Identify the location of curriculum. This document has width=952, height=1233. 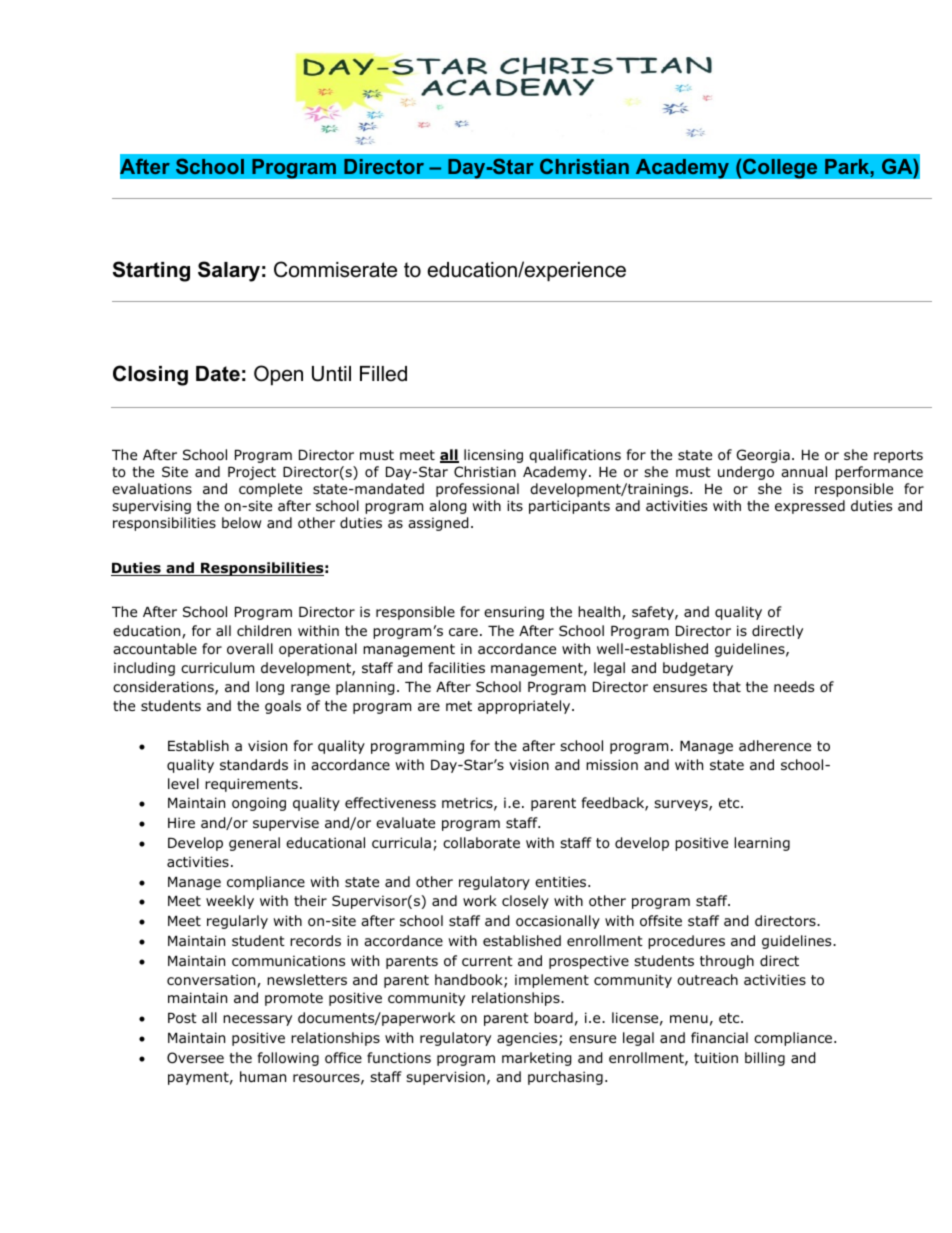
(217, 667).
